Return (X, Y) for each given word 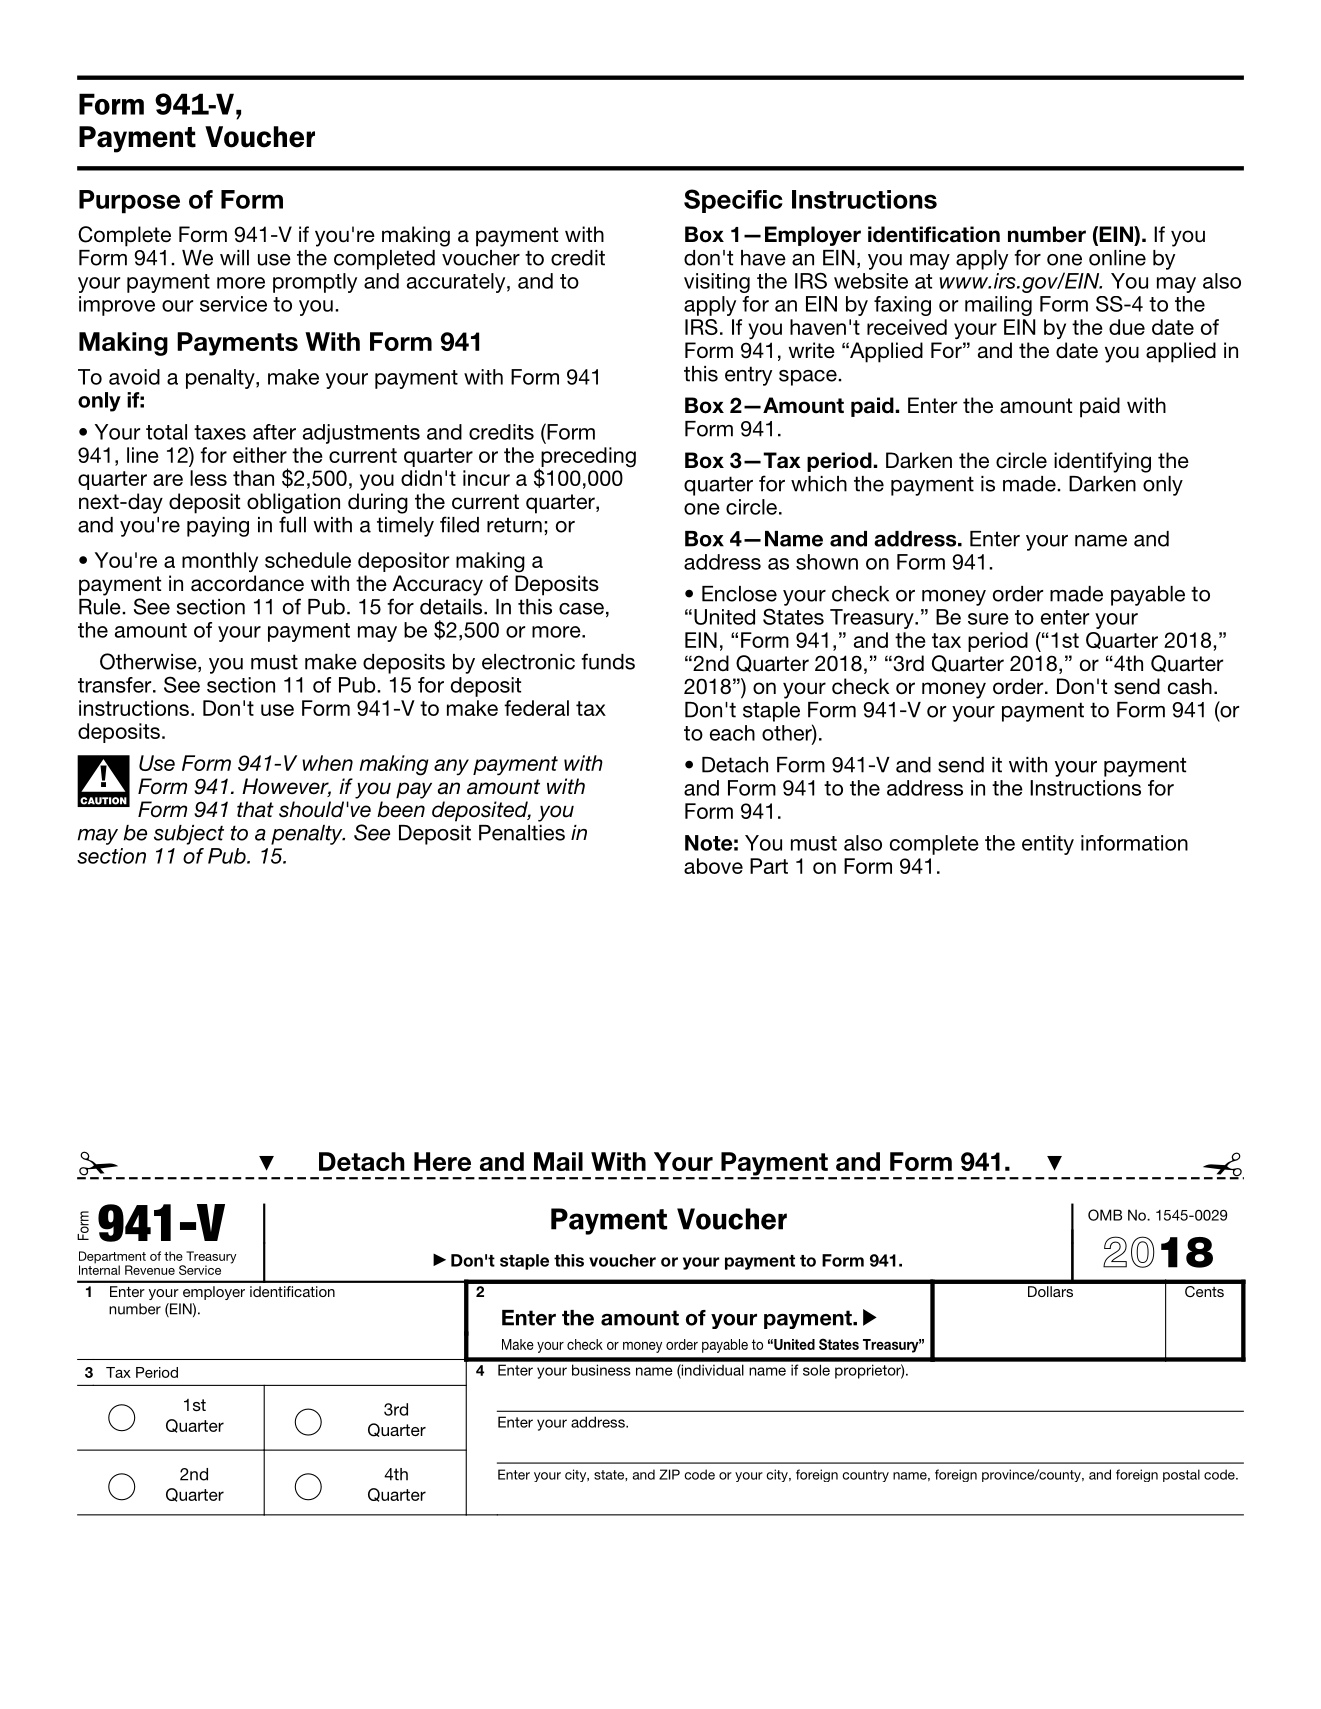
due (1127, 327)
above (713, 866)
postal (1181, 1475)
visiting (717, 283)
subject (189, 835)
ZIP (669, 1474)
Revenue (150, 1270)
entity (1048, 845)
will (234, 258)
